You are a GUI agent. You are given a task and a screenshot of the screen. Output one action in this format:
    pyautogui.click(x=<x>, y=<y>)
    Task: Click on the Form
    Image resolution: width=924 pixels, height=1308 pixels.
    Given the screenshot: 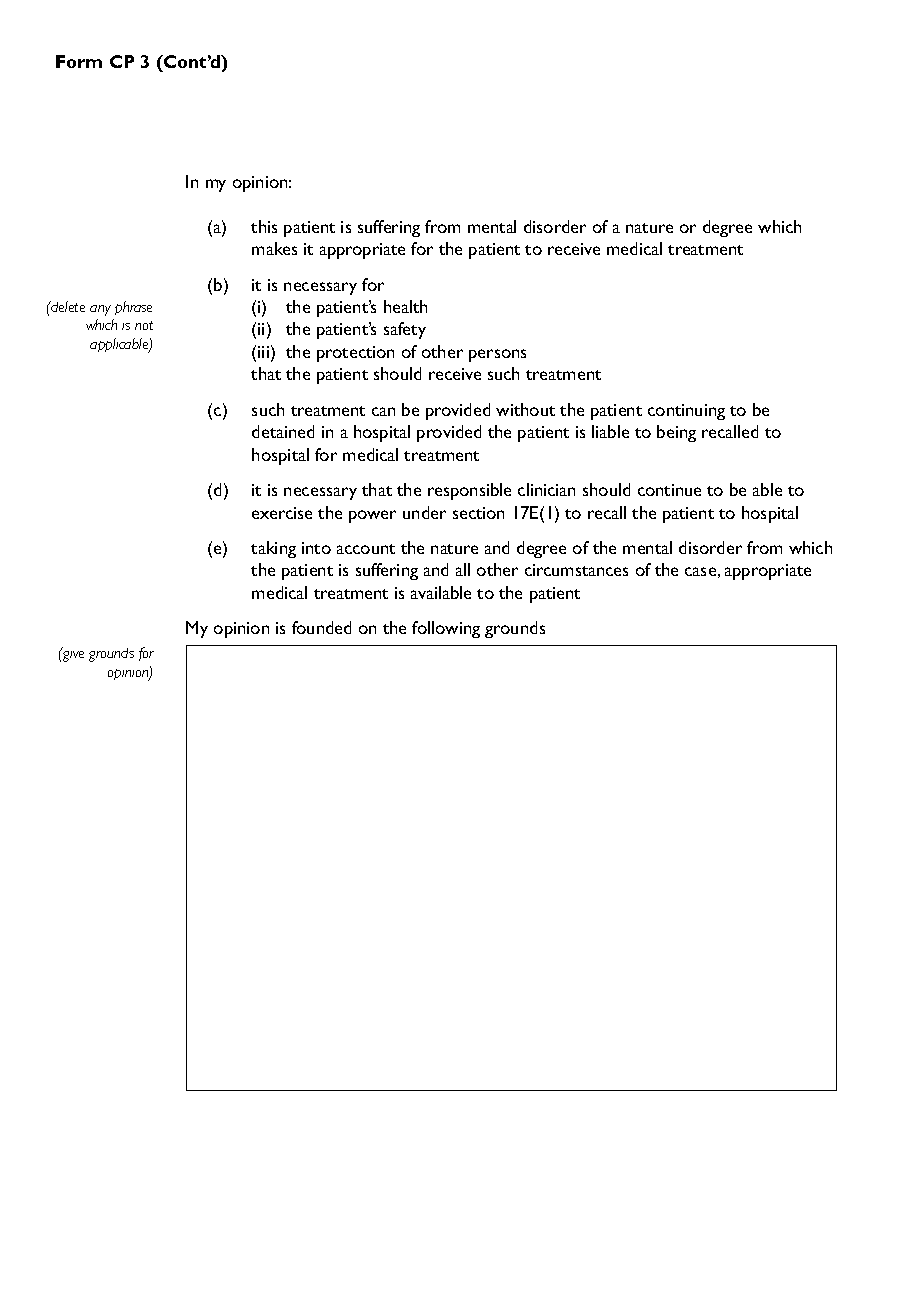 What is the action you would take?
    pyautogui.click(x=79, y=61)
